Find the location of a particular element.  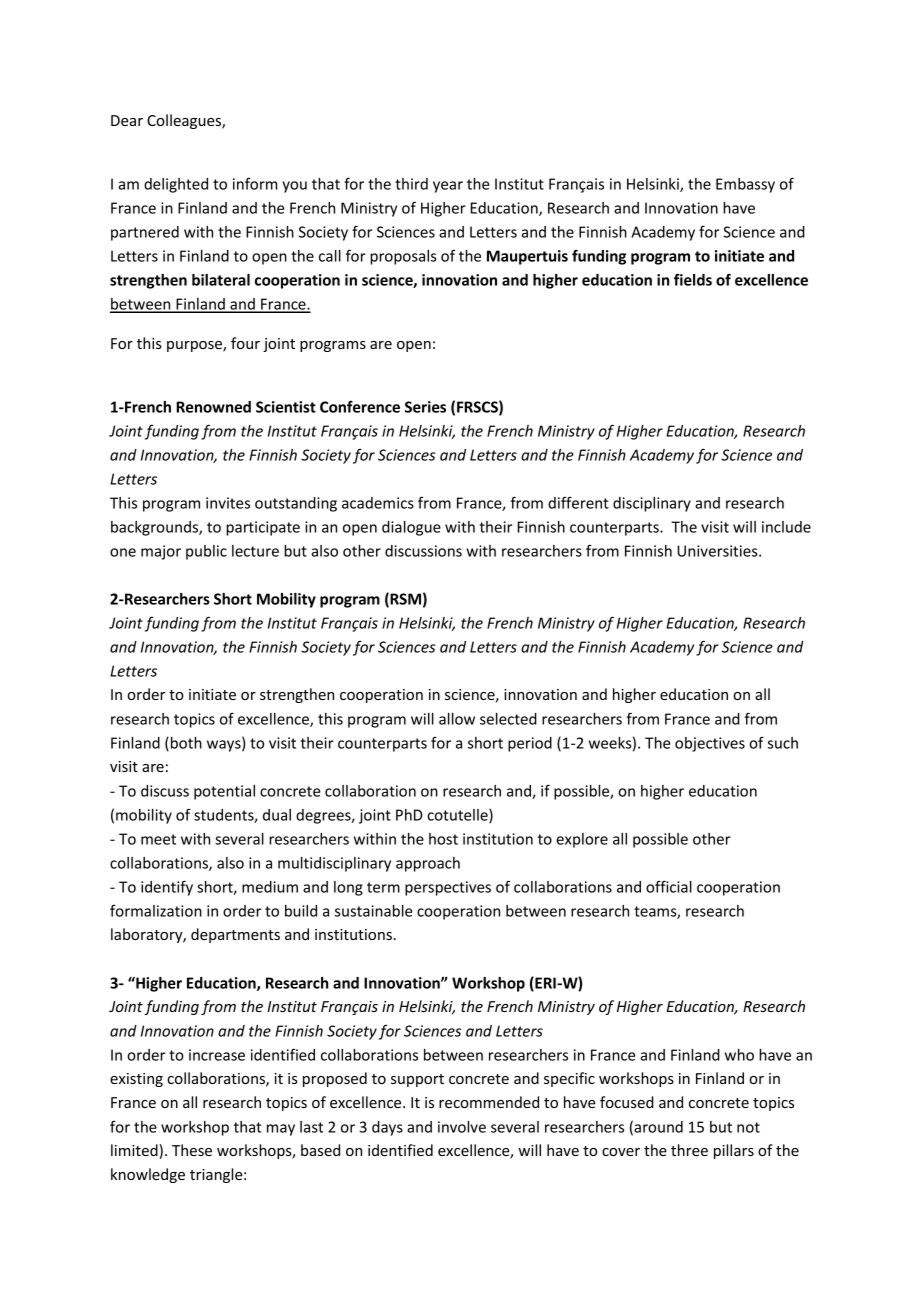

Embassy is located at coordinates (745, 185).
